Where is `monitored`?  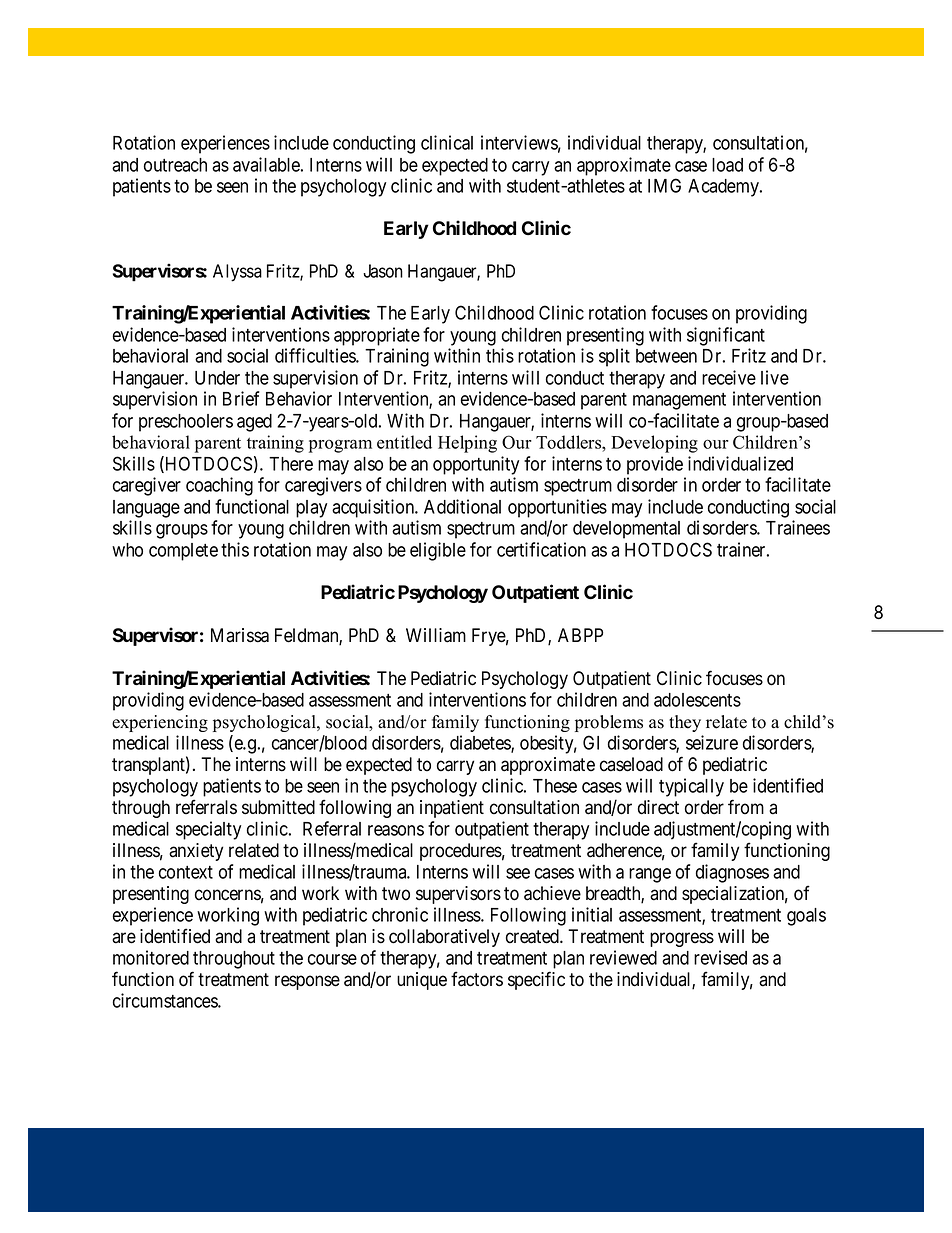 monitored is located at coordinates (151, 957).
